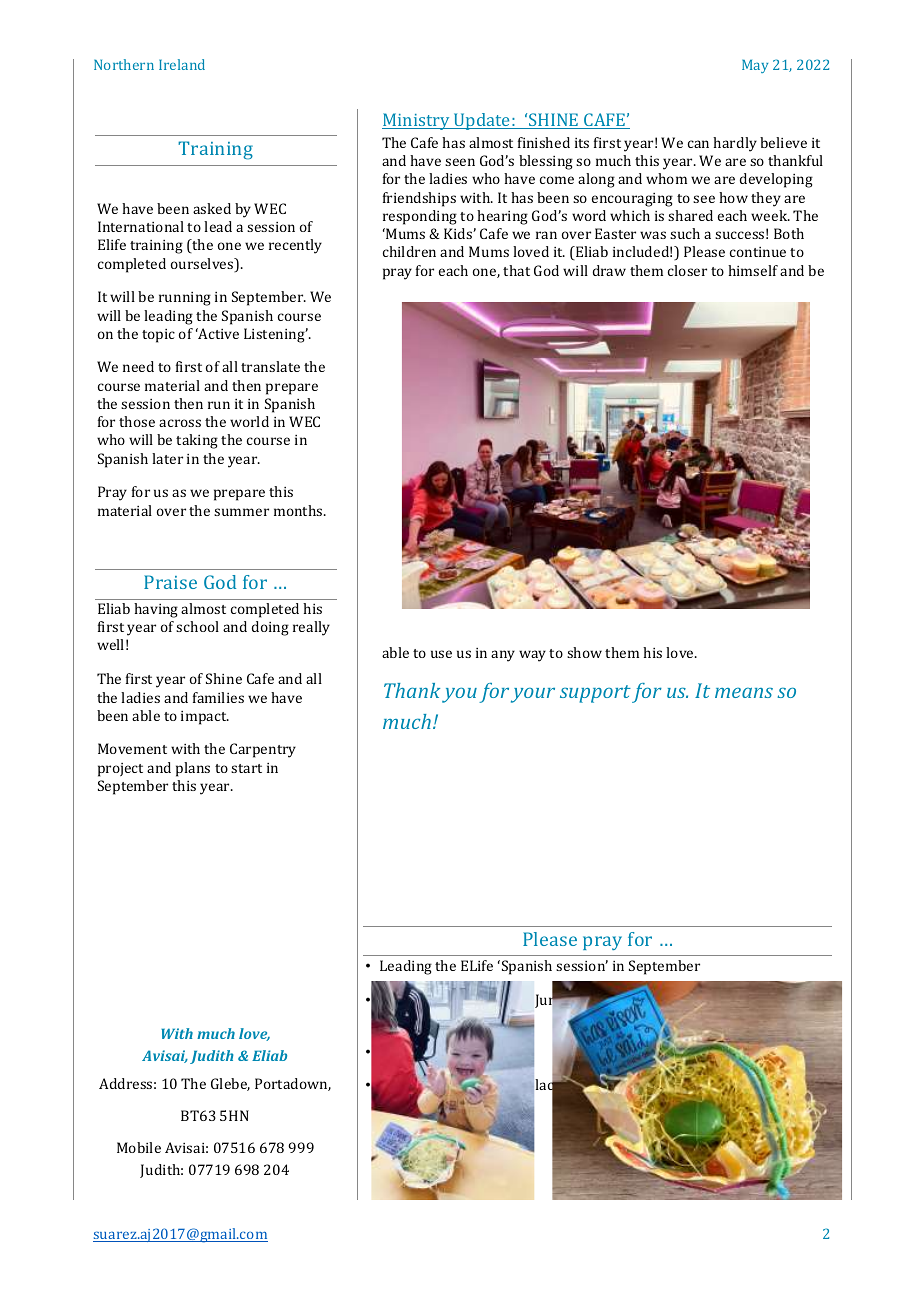 The width and height of the page is (924, 1309). Describe the element at coordinates (484, 1085) in the page. I see `fall` at that location.
